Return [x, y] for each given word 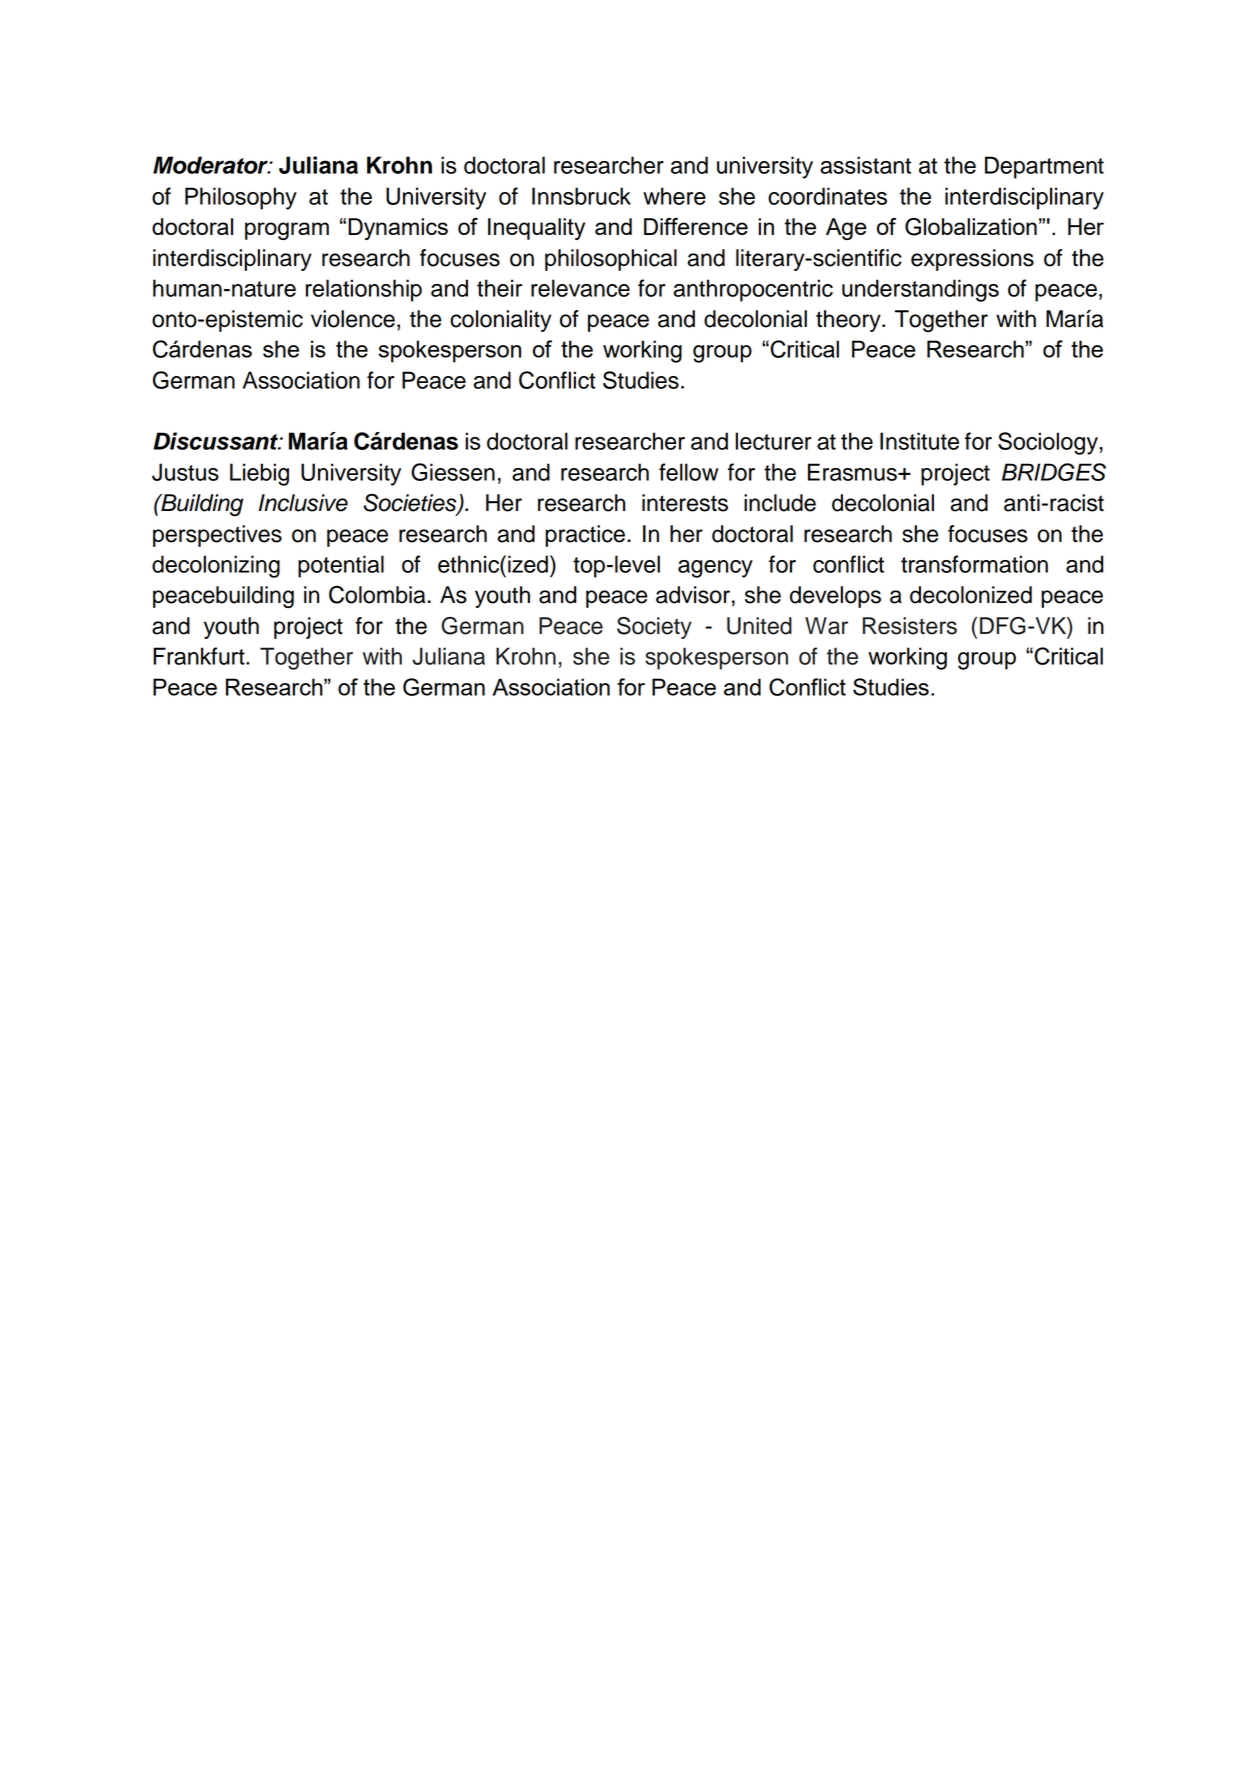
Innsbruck [581, 196]
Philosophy [241, 198]
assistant [865, 165]
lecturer [774, 441]
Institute [919, 441]
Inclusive [303, 503]
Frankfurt [200, 656]
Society [654, 628]
